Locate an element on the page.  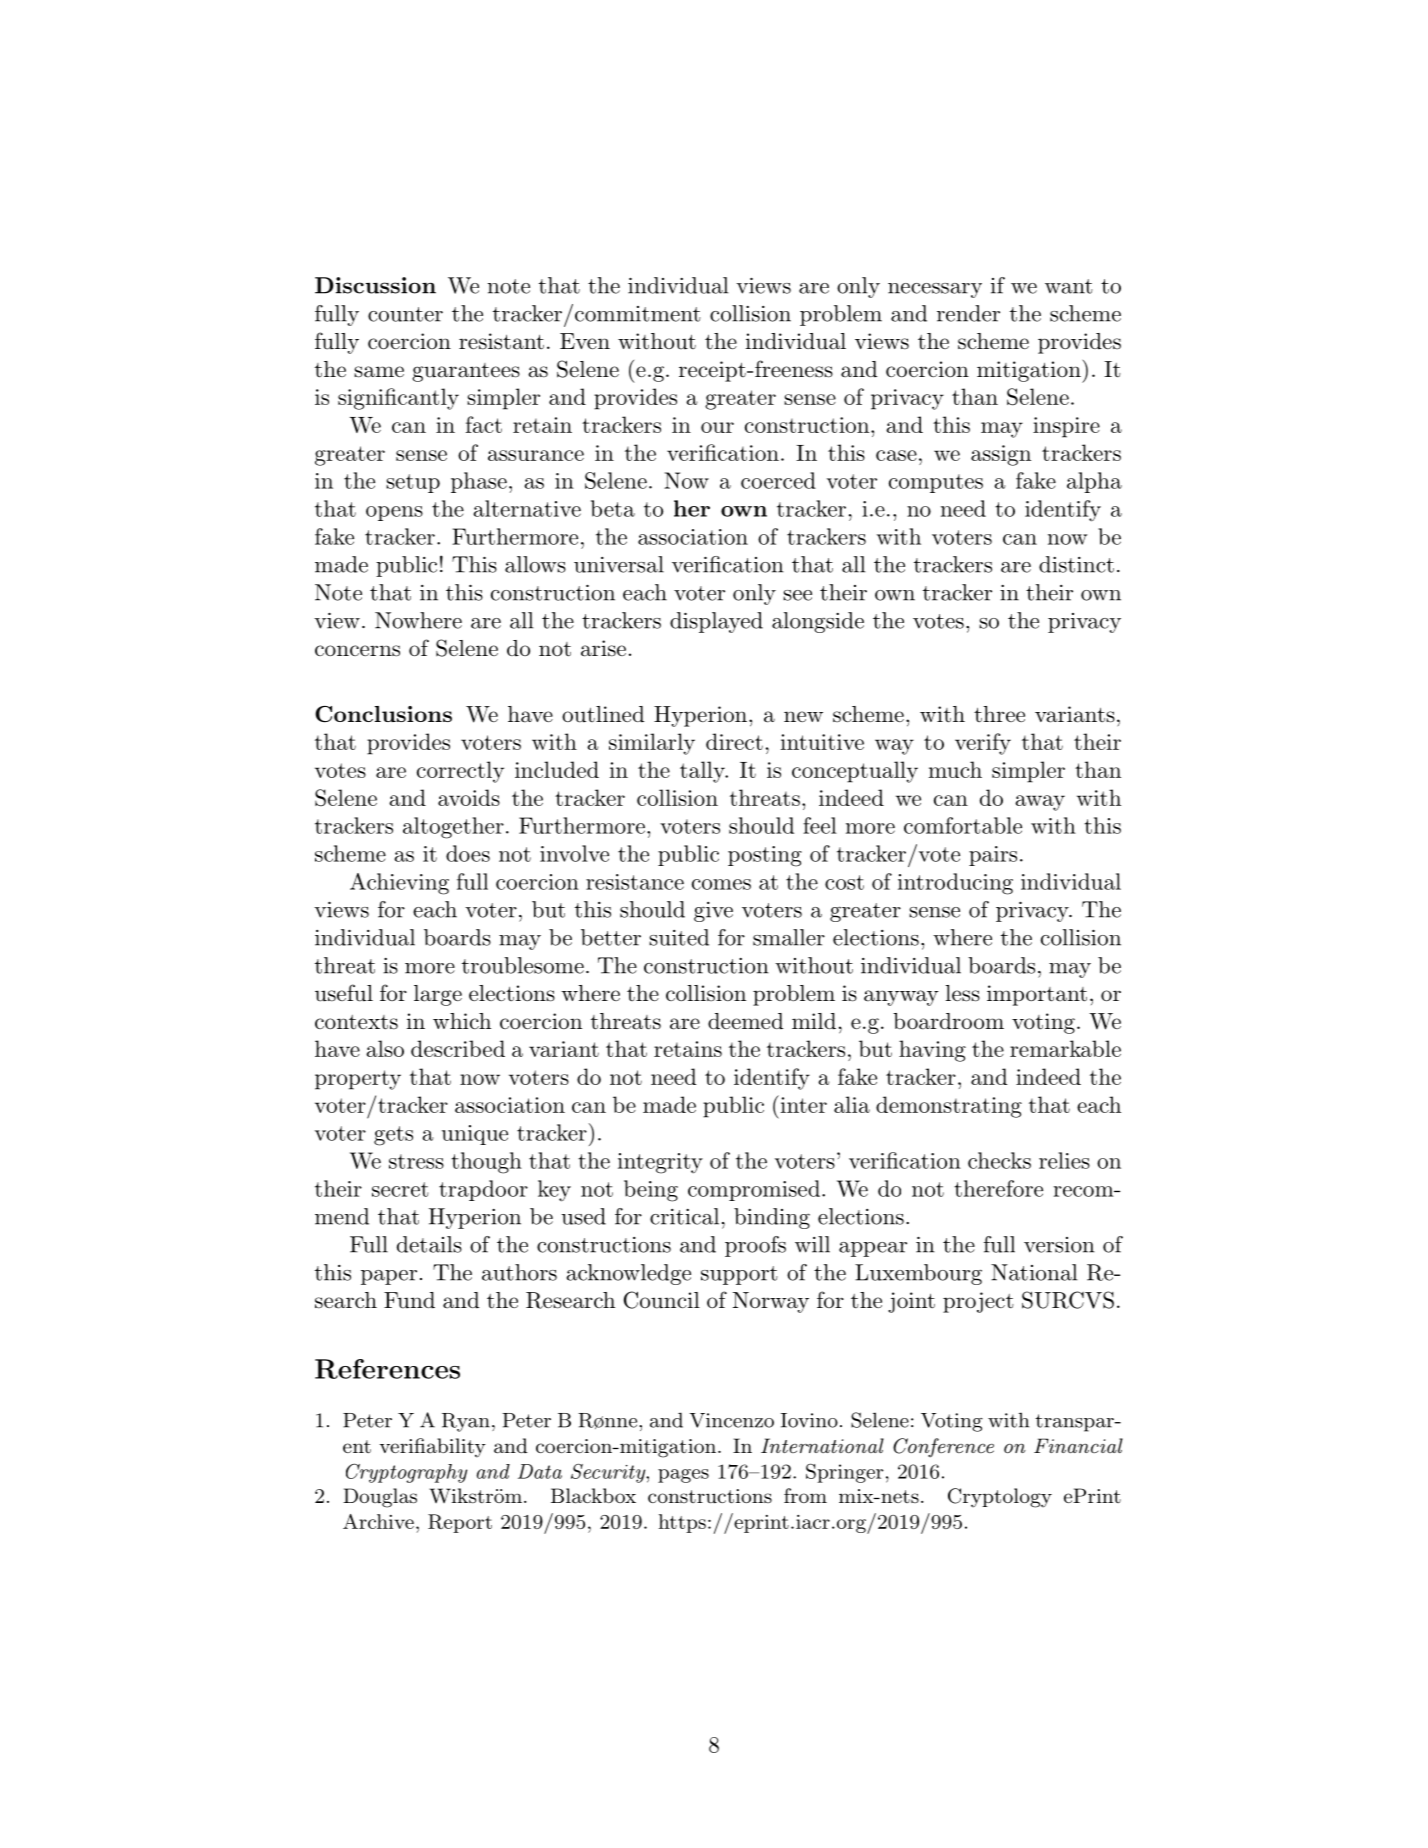
counter is located at coordinates (405, 314).
